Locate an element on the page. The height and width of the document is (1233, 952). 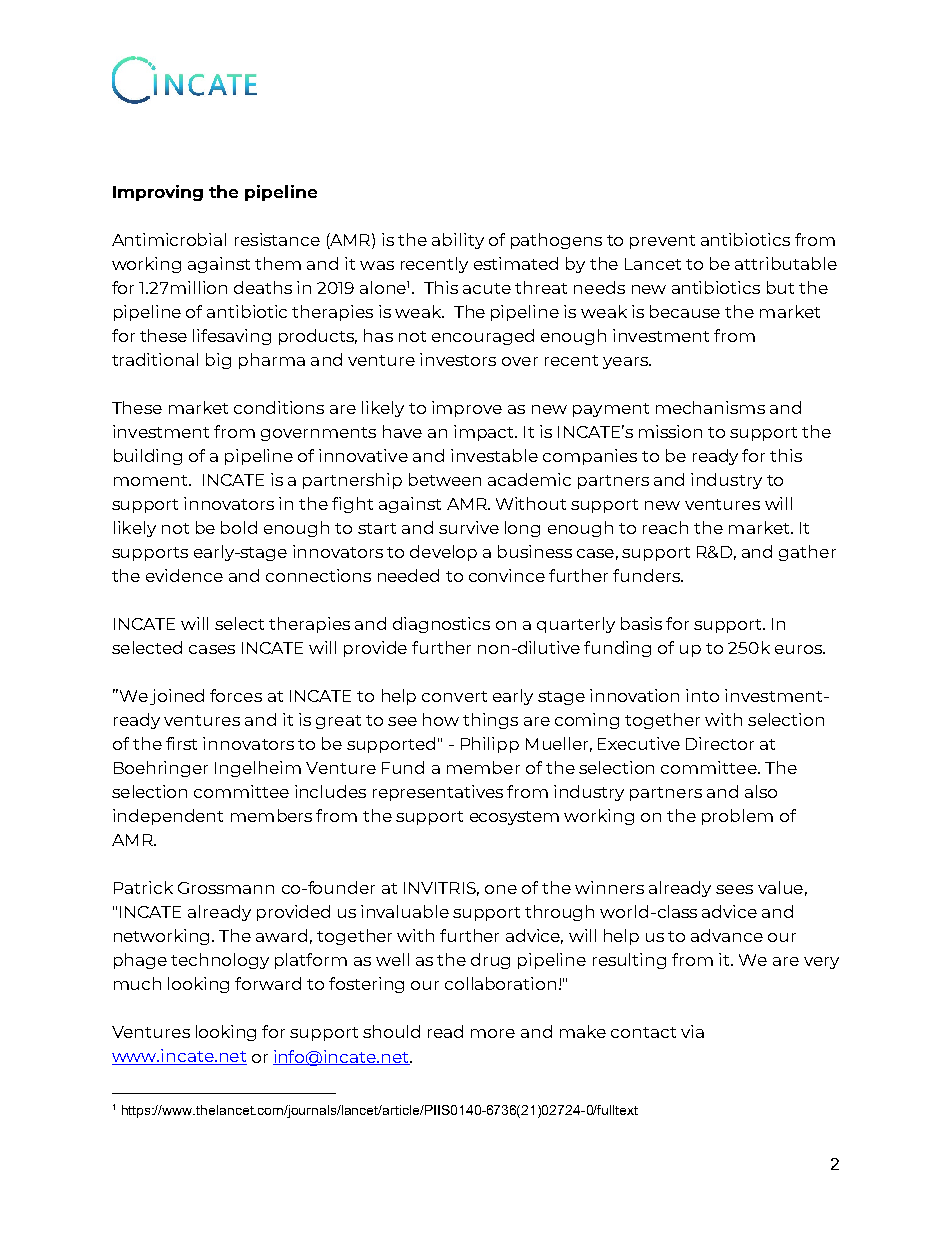
ecosystem is located at coordinates (514, 818).
